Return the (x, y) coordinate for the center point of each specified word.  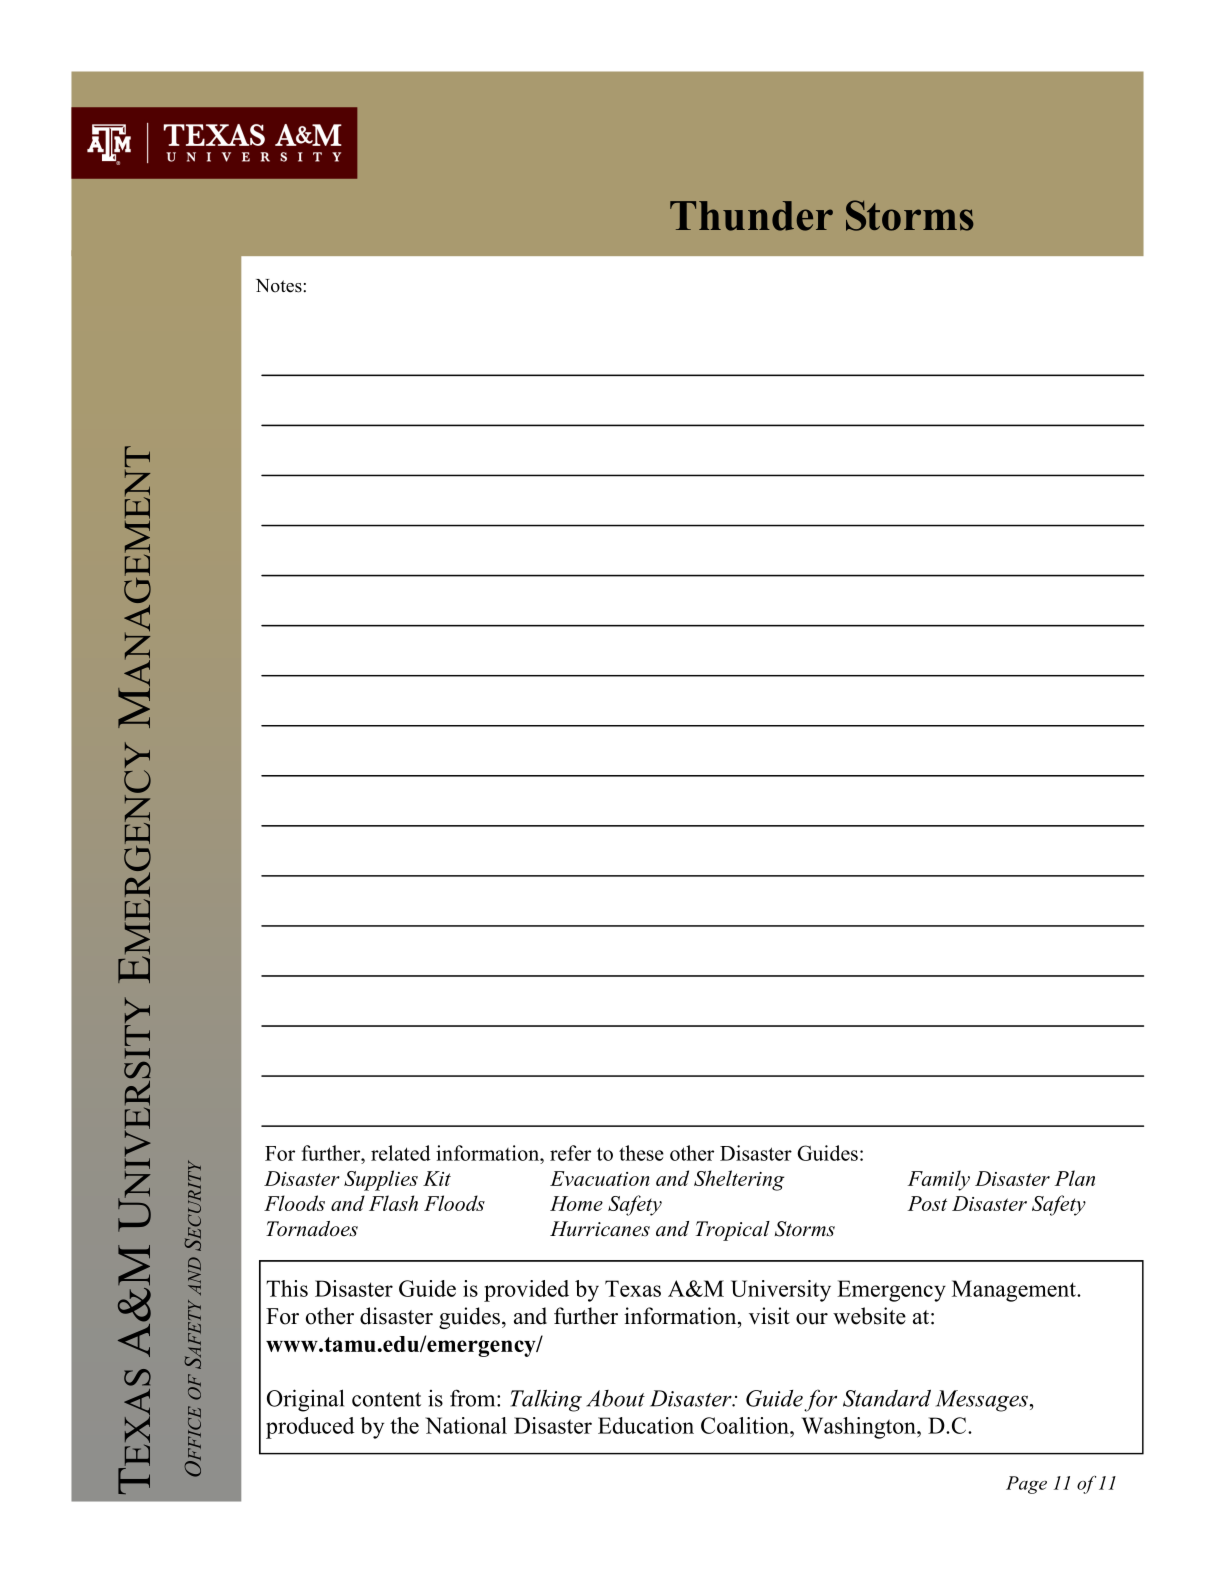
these (641, 1153)
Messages (982, 1401)
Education (646, 1425)
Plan (1075, 1178)
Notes (280, 286)
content (386, 1399)
